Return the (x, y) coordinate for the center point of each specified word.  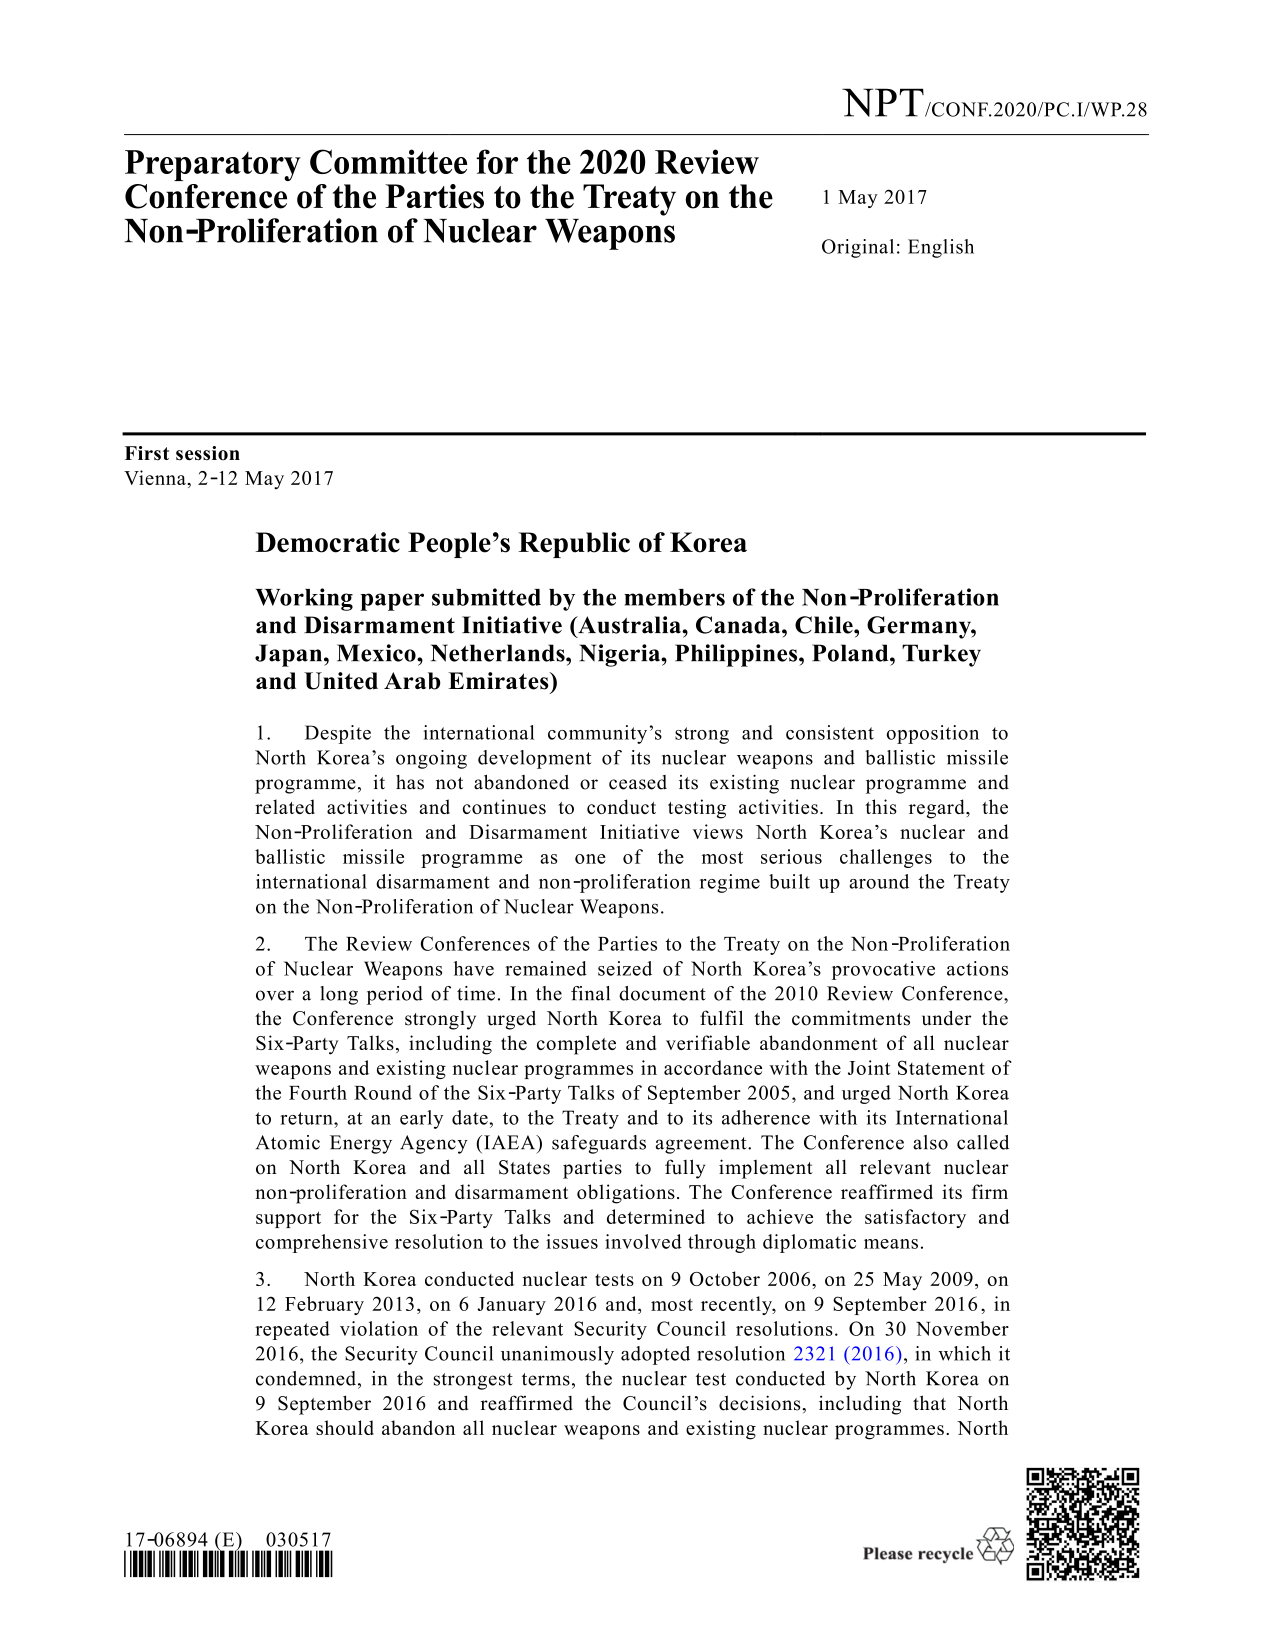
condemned (306, 1378)
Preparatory (213, 165)
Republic (574, 545)
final (590, 993)
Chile (825, 625)
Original (858, 248)
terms (546, 1379)
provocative (883, 970)
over (275, 995)
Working (304, 599)
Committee (388, 161)
